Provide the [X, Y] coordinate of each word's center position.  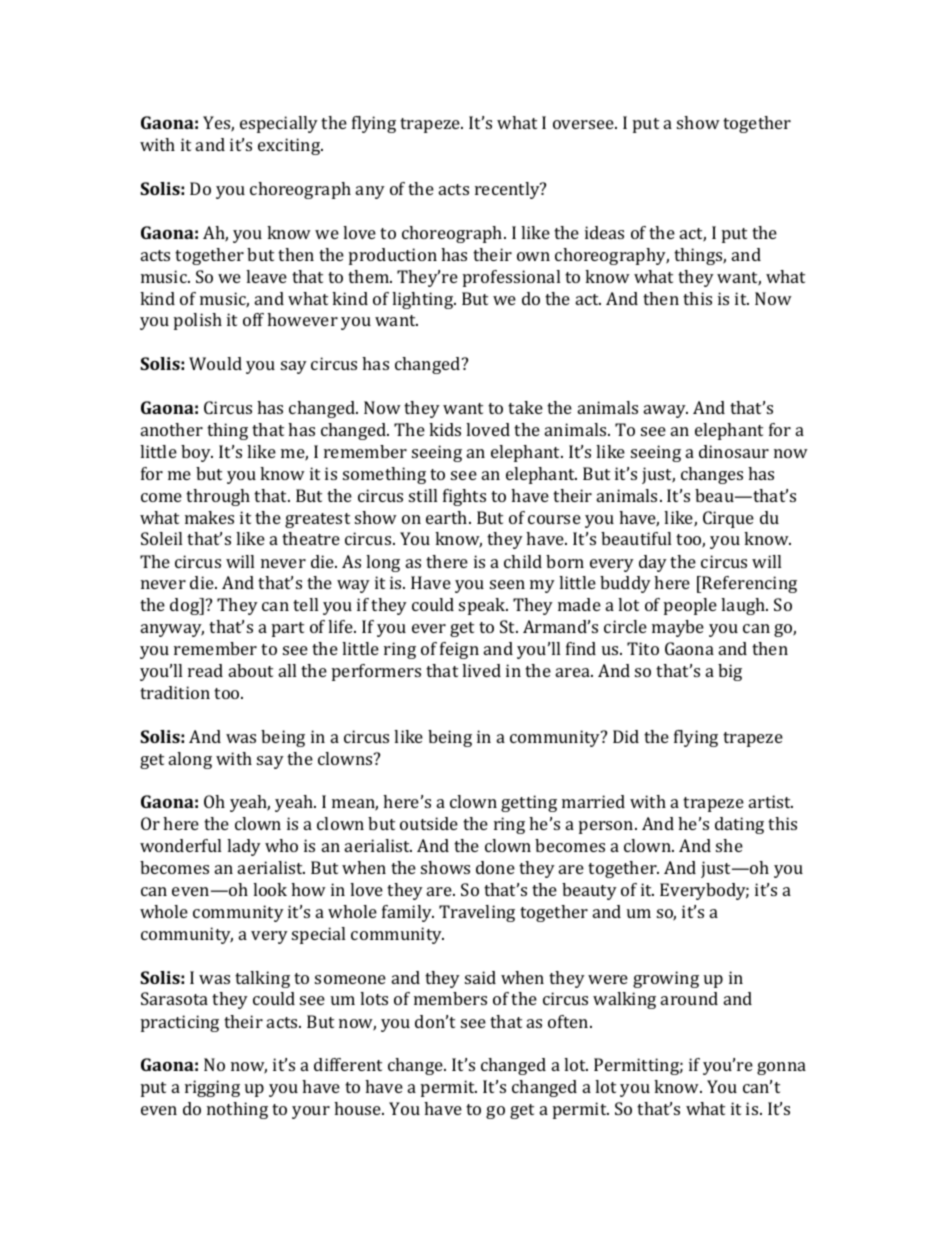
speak [483, 606]
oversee [584, 124]
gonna [781, 1068]
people [690, 606]
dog [186, 606]
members [450, 998]
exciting [290, 146]
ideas [604, 232]
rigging [212, 1088]
